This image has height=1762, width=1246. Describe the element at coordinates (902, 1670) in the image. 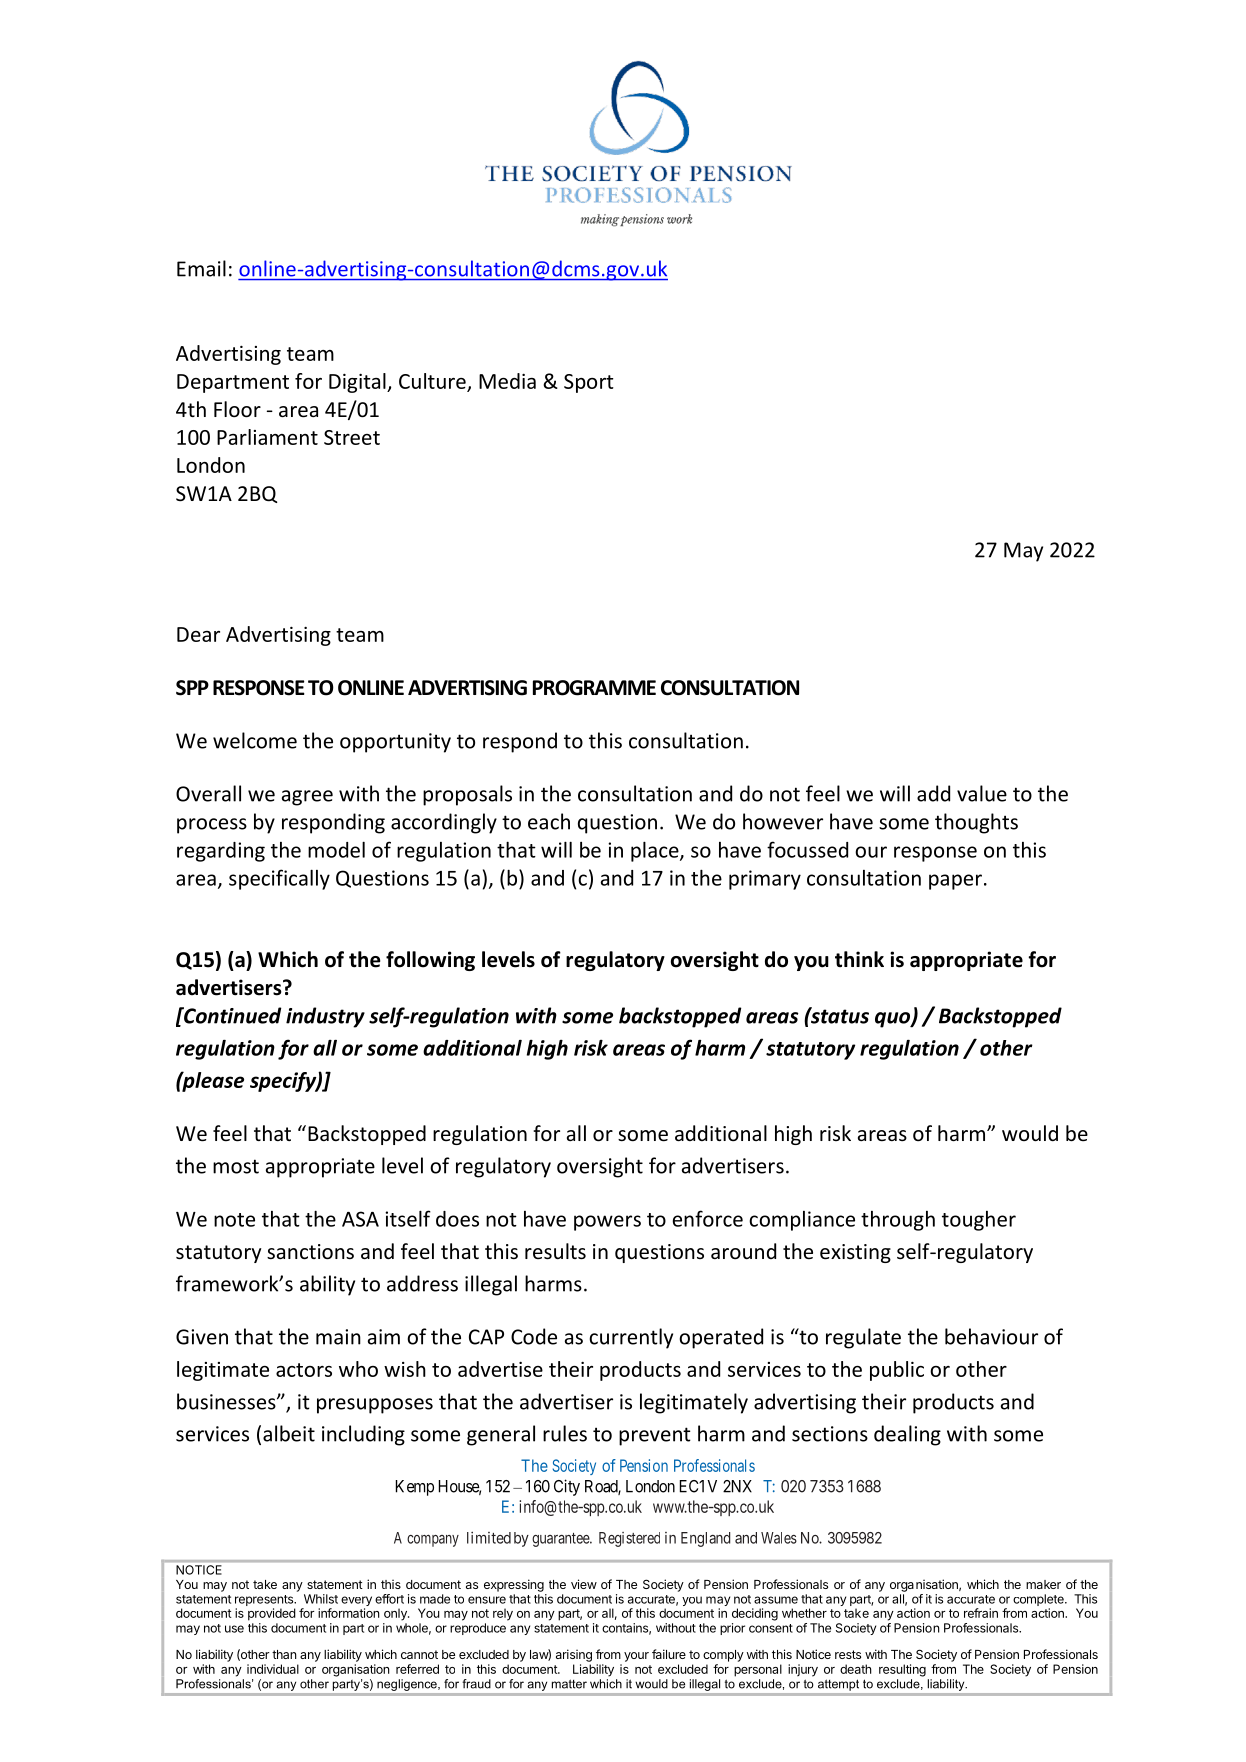

I see `resulting` at that location.
